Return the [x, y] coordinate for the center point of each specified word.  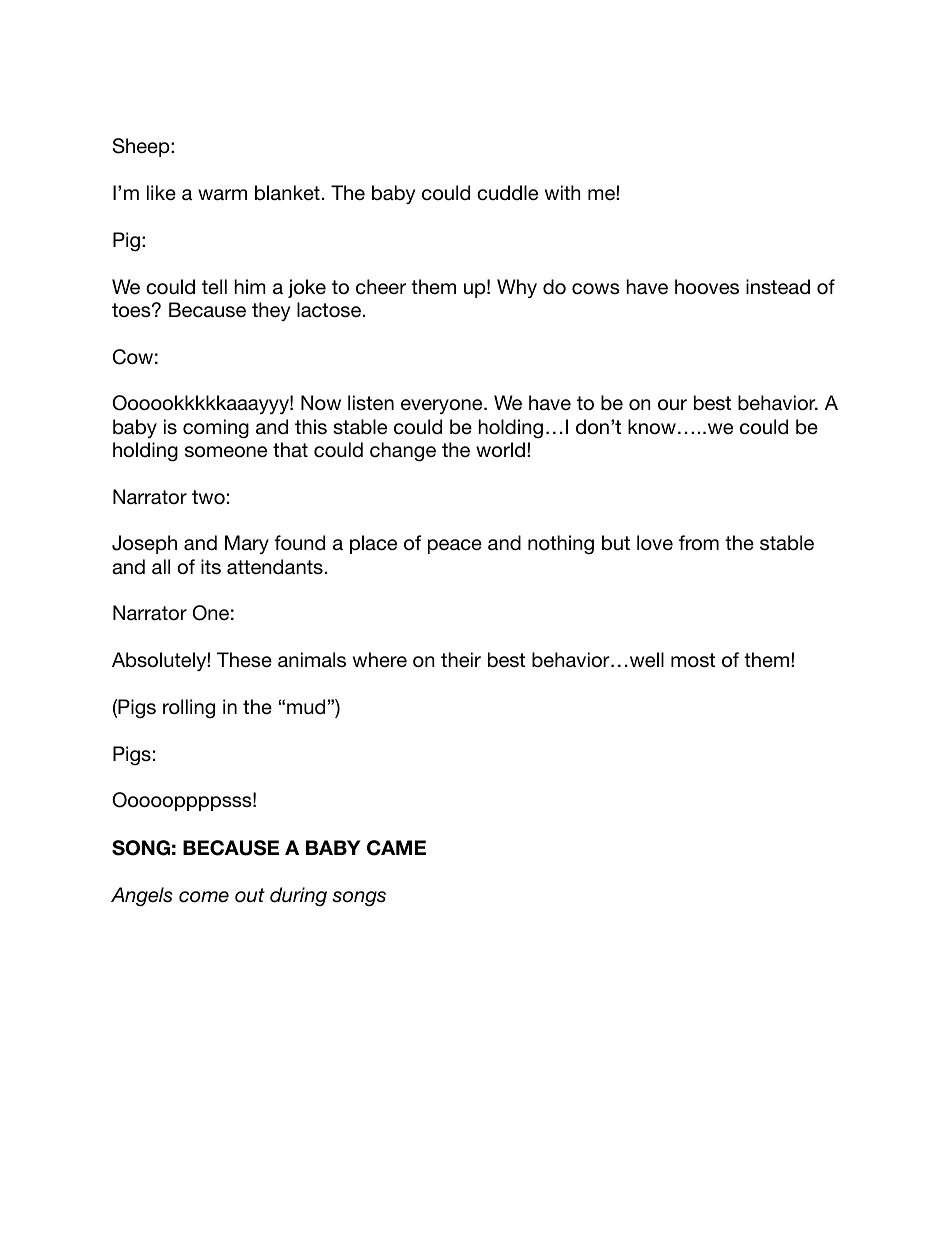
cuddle [507, 193]
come [204, 897]
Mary [247, 544]
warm [222, 195]
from [699, 542]
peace [455, 546]
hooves [707, 287]
